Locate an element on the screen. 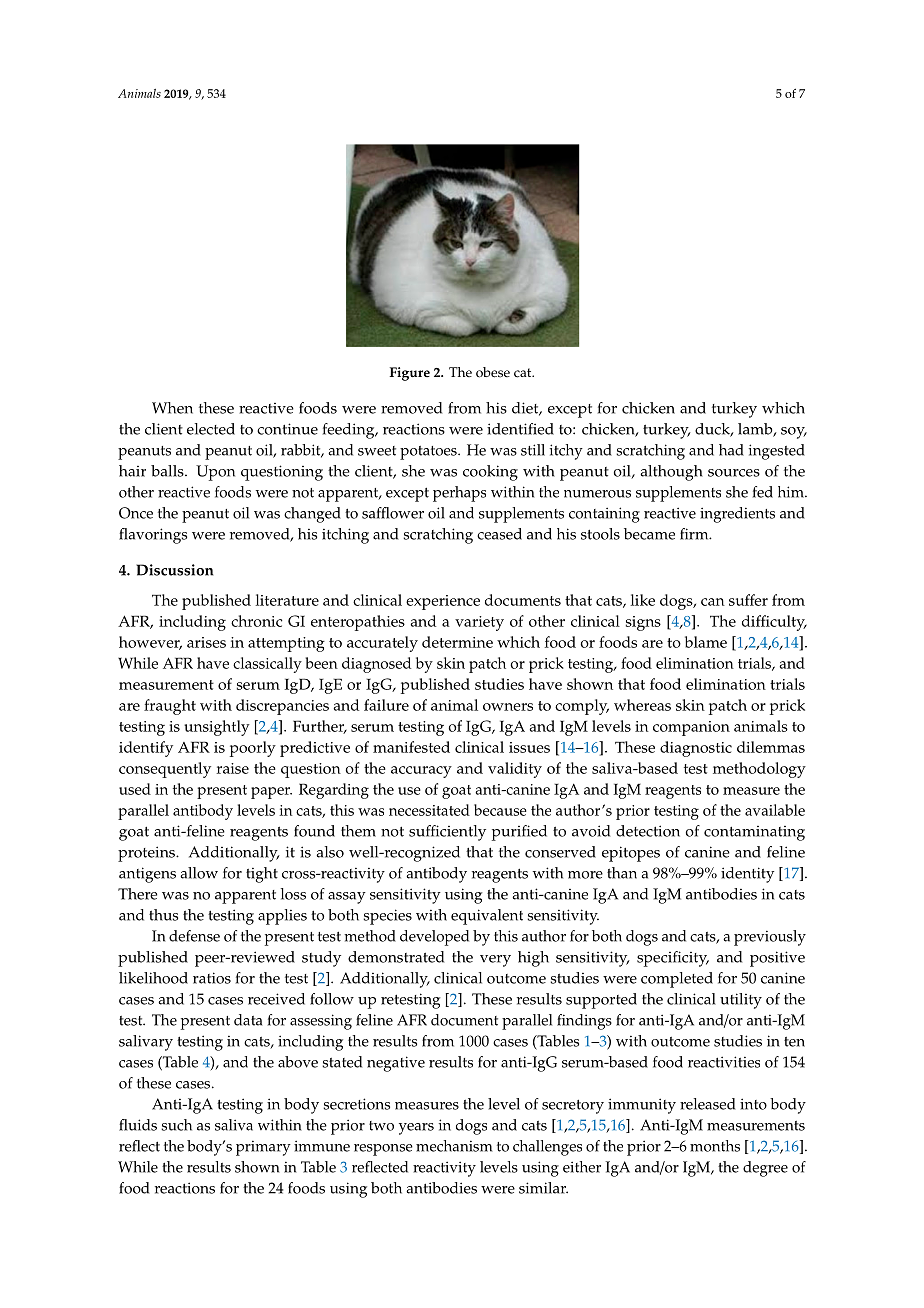 The image size is (924, 1308). primary is located at coordinates (263, 1148).
